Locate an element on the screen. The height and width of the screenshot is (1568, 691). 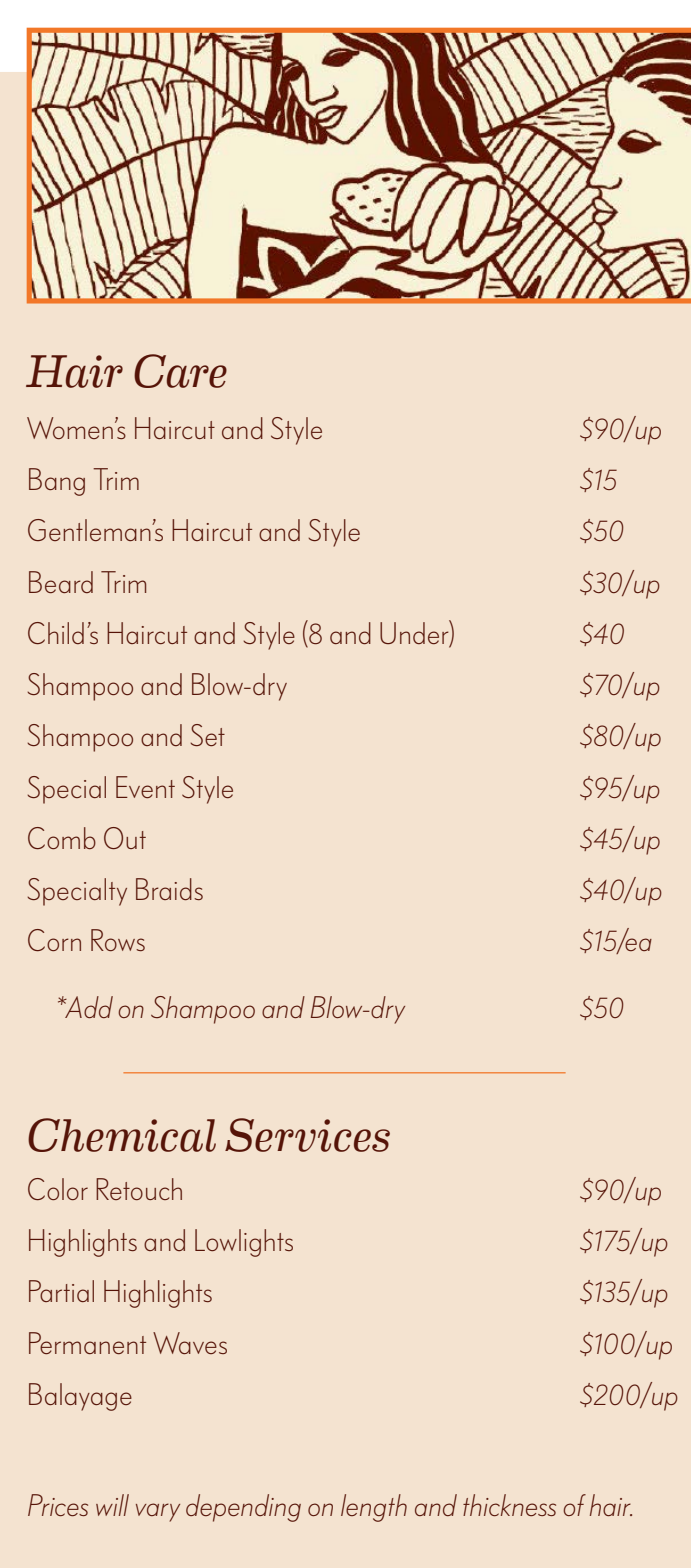
Rows is located at coordinates (118, 940).
